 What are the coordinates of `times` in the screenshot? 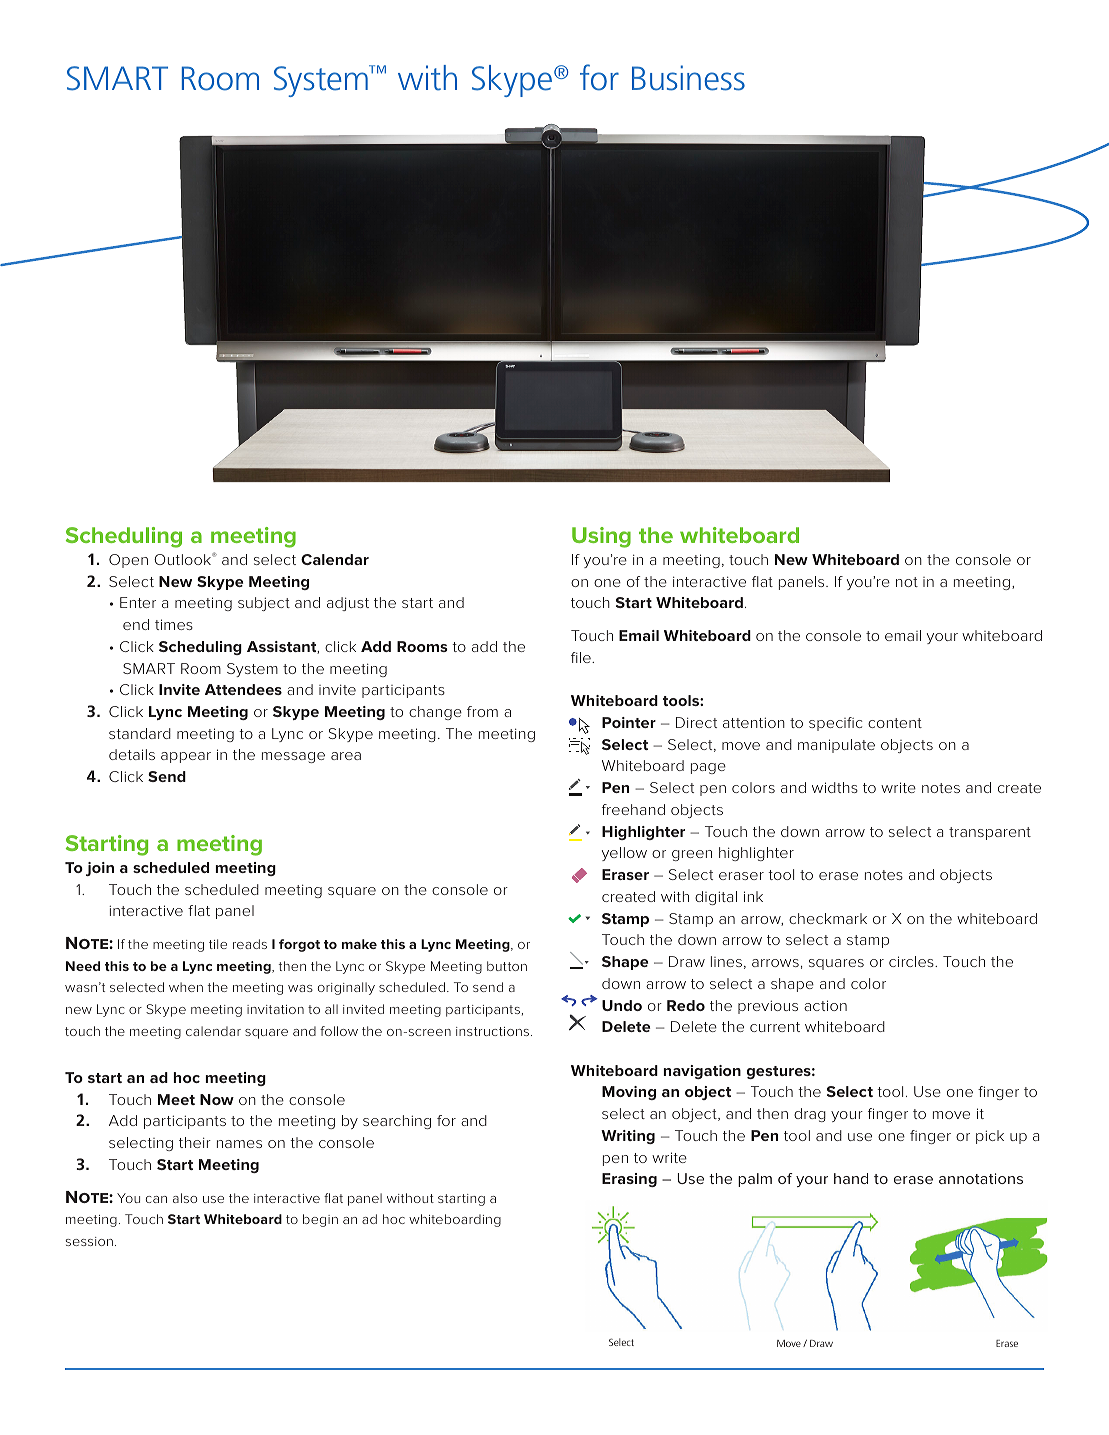 It's located at (174, 624).
